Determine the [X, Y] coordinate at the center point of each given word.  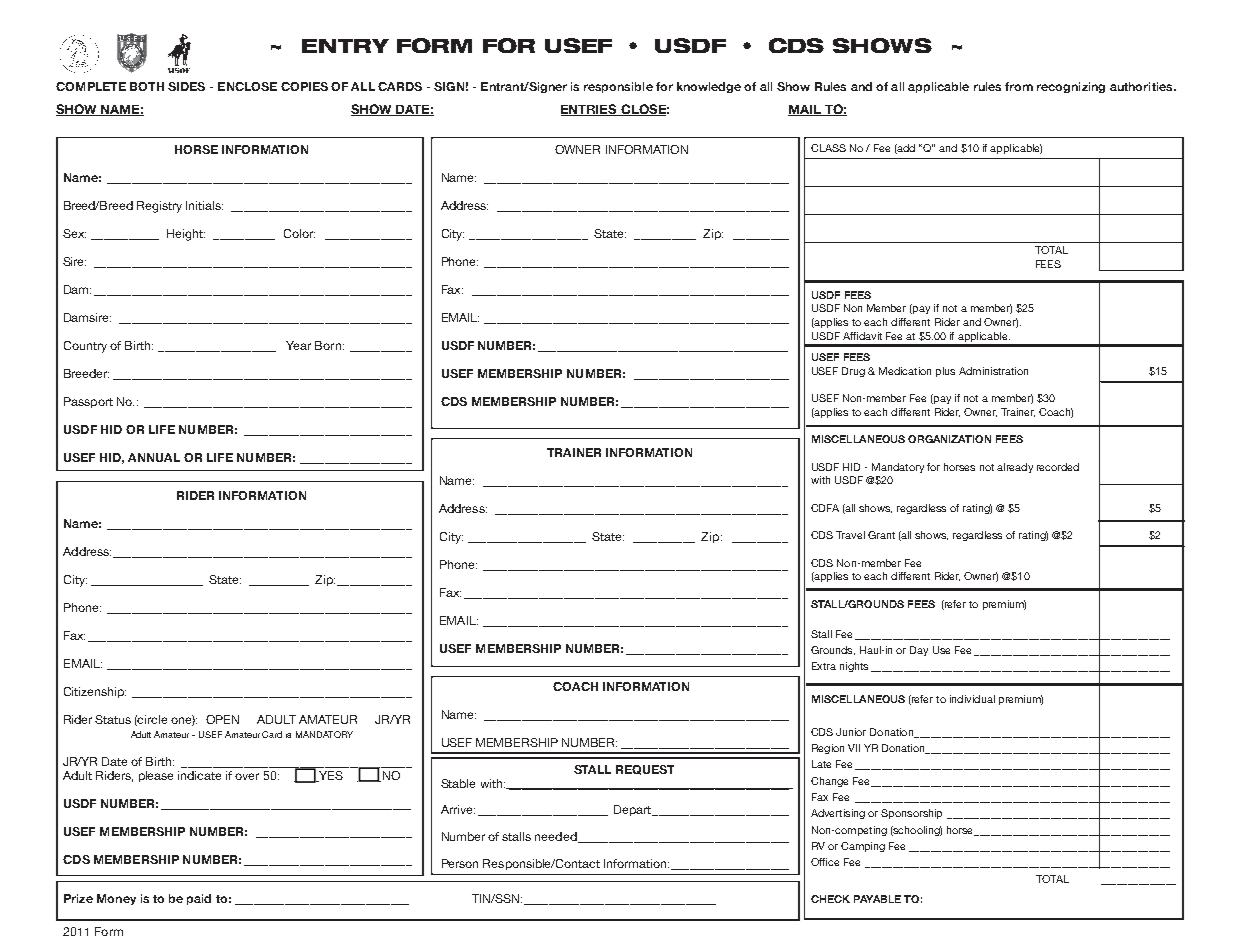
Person [460, 863]
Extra [824, 666]
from [1019, 86]
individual [972, 699]
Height [186, 235]
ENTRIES [590, 110]
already [1015, 468]
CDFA [825, 508]
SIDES [186, 86]
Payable [877, 899]
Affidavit [862, 336]
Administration [993, 371]
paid [199, 899]
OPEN [222, 719]
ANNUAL [154, 457]
